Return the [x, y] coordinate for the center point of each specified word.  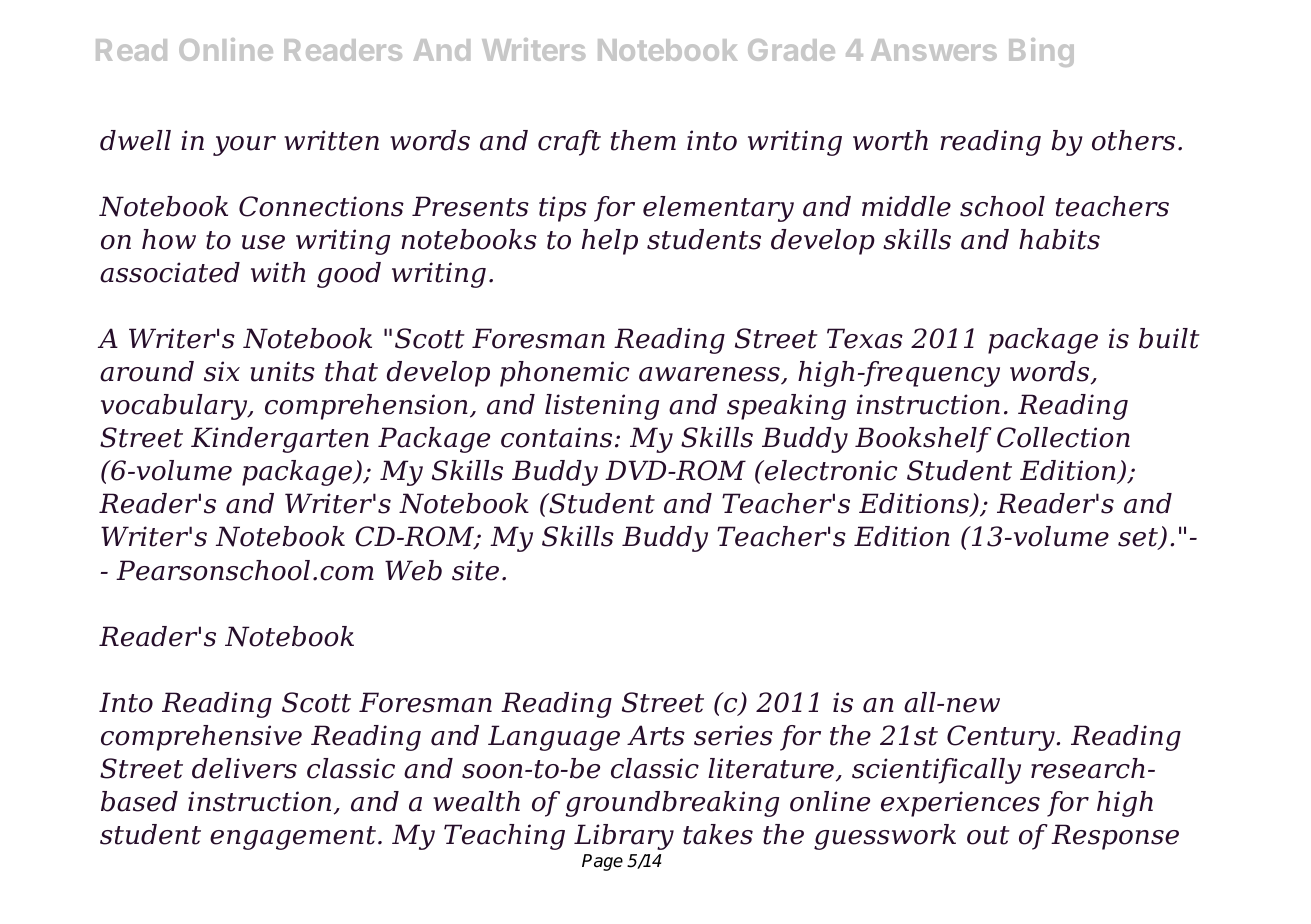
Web [413, 570]
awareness [710, 376]
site [475, 570]
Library [624, 837]
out [988, 835]
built [1169, 338]
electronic [830, 470]
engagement [293, 838]
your [244, 146]
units [282, 371]
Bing [1041, 52]
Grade [791, 50]
